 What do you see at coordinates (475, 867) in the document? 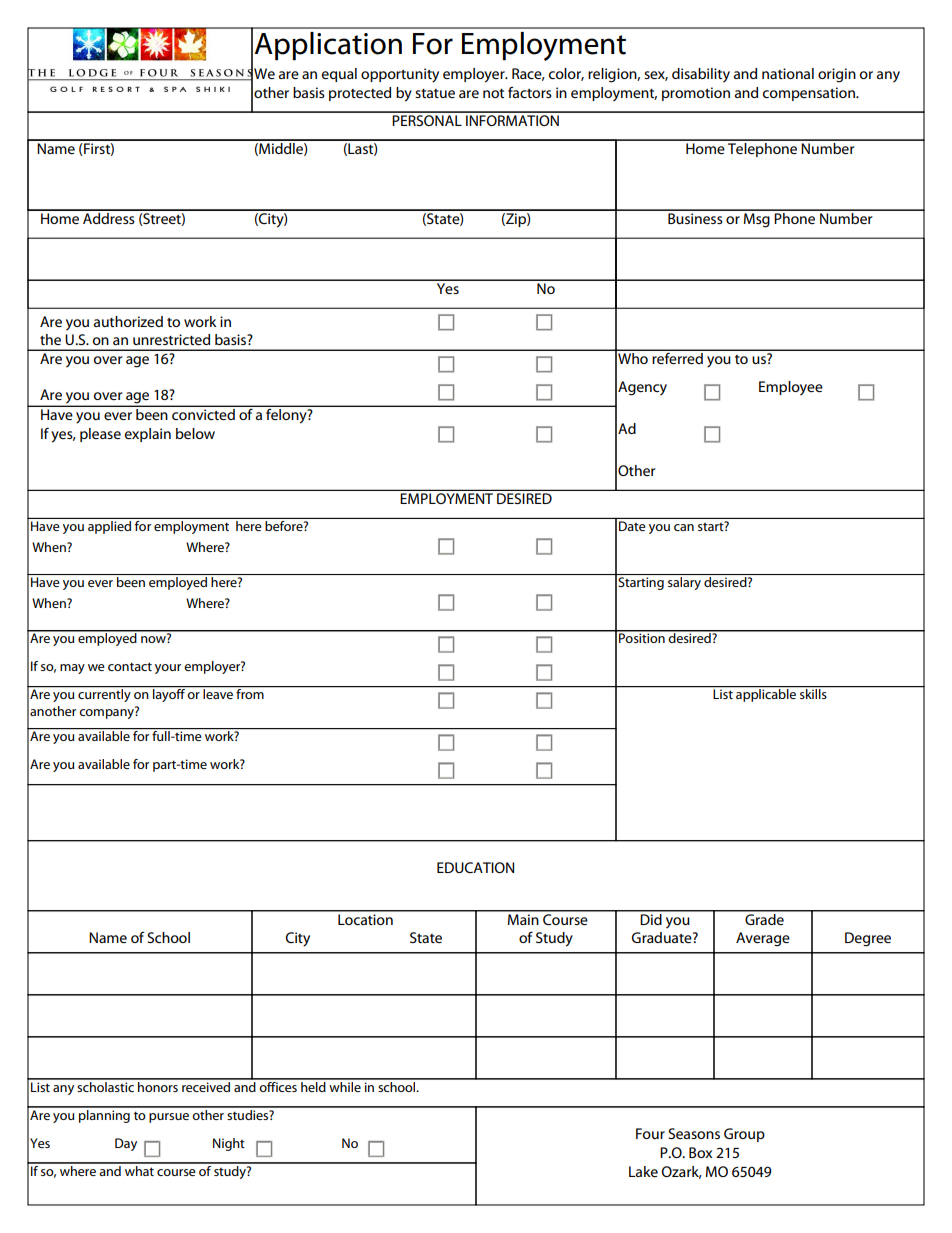
I see `EDUCATION` at bounding box center [475, 867].
